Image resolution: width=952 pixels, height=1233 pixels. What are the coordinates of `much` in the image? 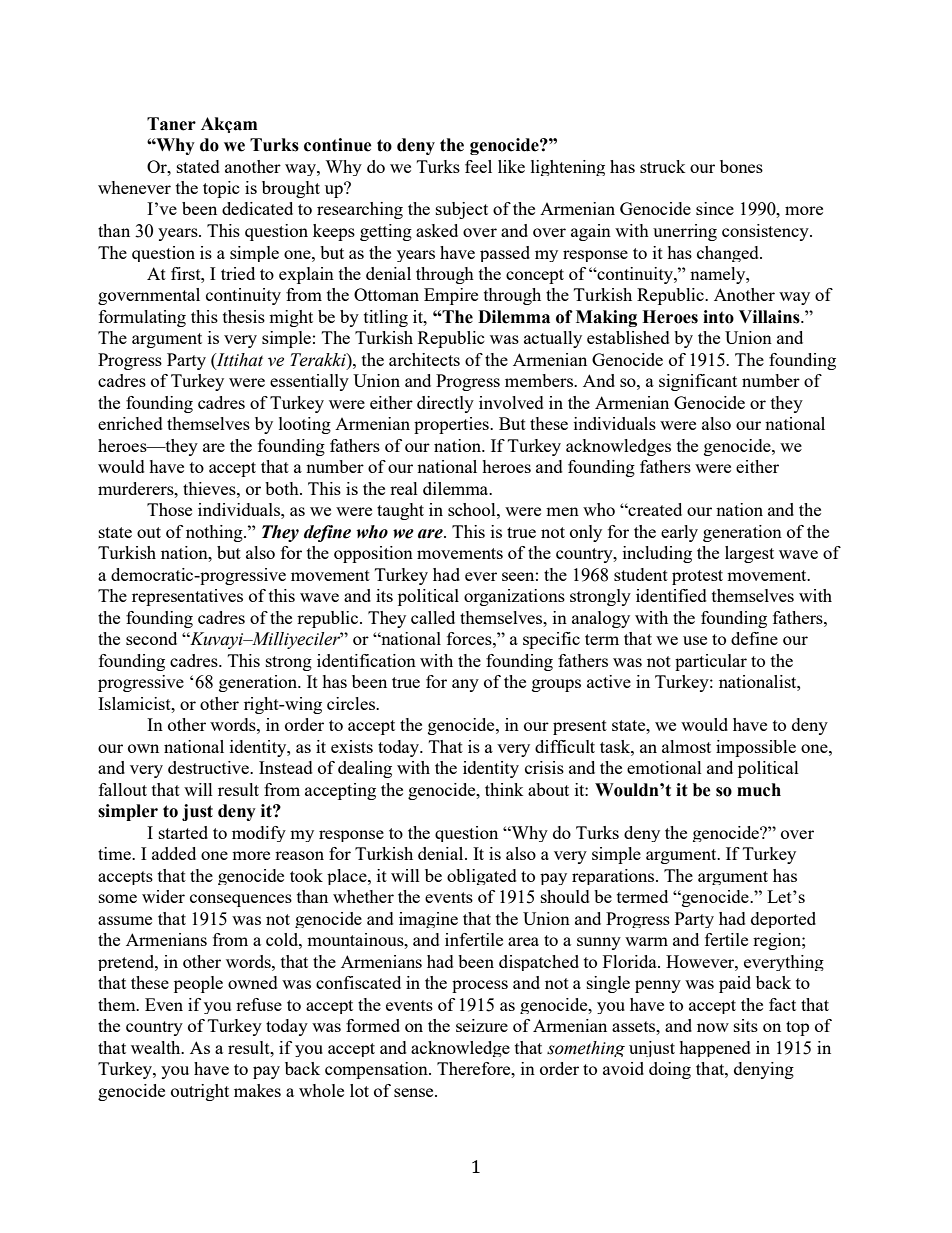 It's located at (759, 790).
